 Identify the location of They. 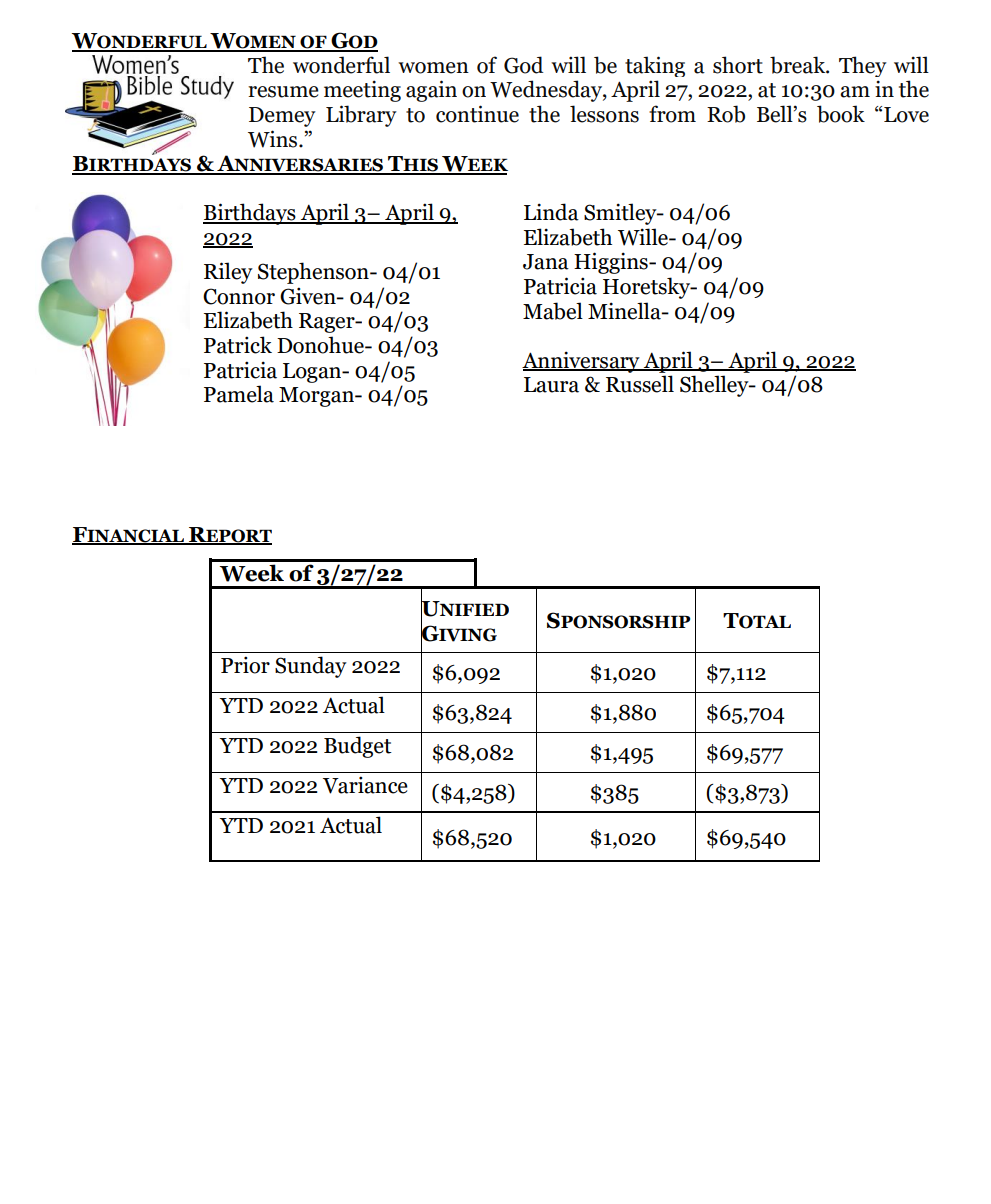
(863, 66).
